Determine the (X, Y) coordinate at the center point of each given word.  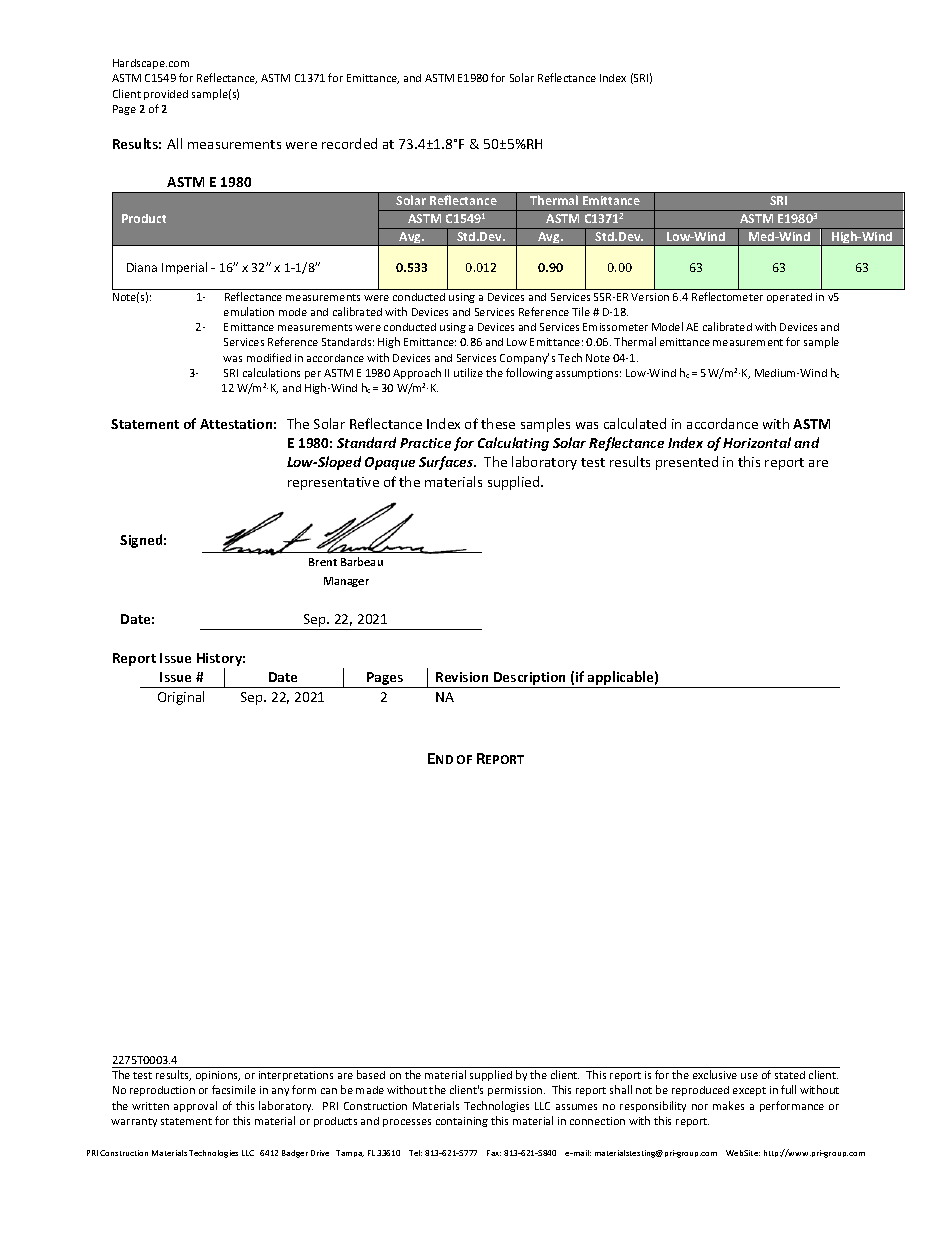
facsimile (234, 1089)
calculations (271, 372)
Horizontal (757, 442)
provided (166, 95)
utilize (468, 372)
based (371, 1074)
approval (195, 1106)
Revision (462, 677)
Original (181, 698)
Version (650, 297)
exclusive (715, 1074)
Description (530, 680)
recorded (349, 143)
